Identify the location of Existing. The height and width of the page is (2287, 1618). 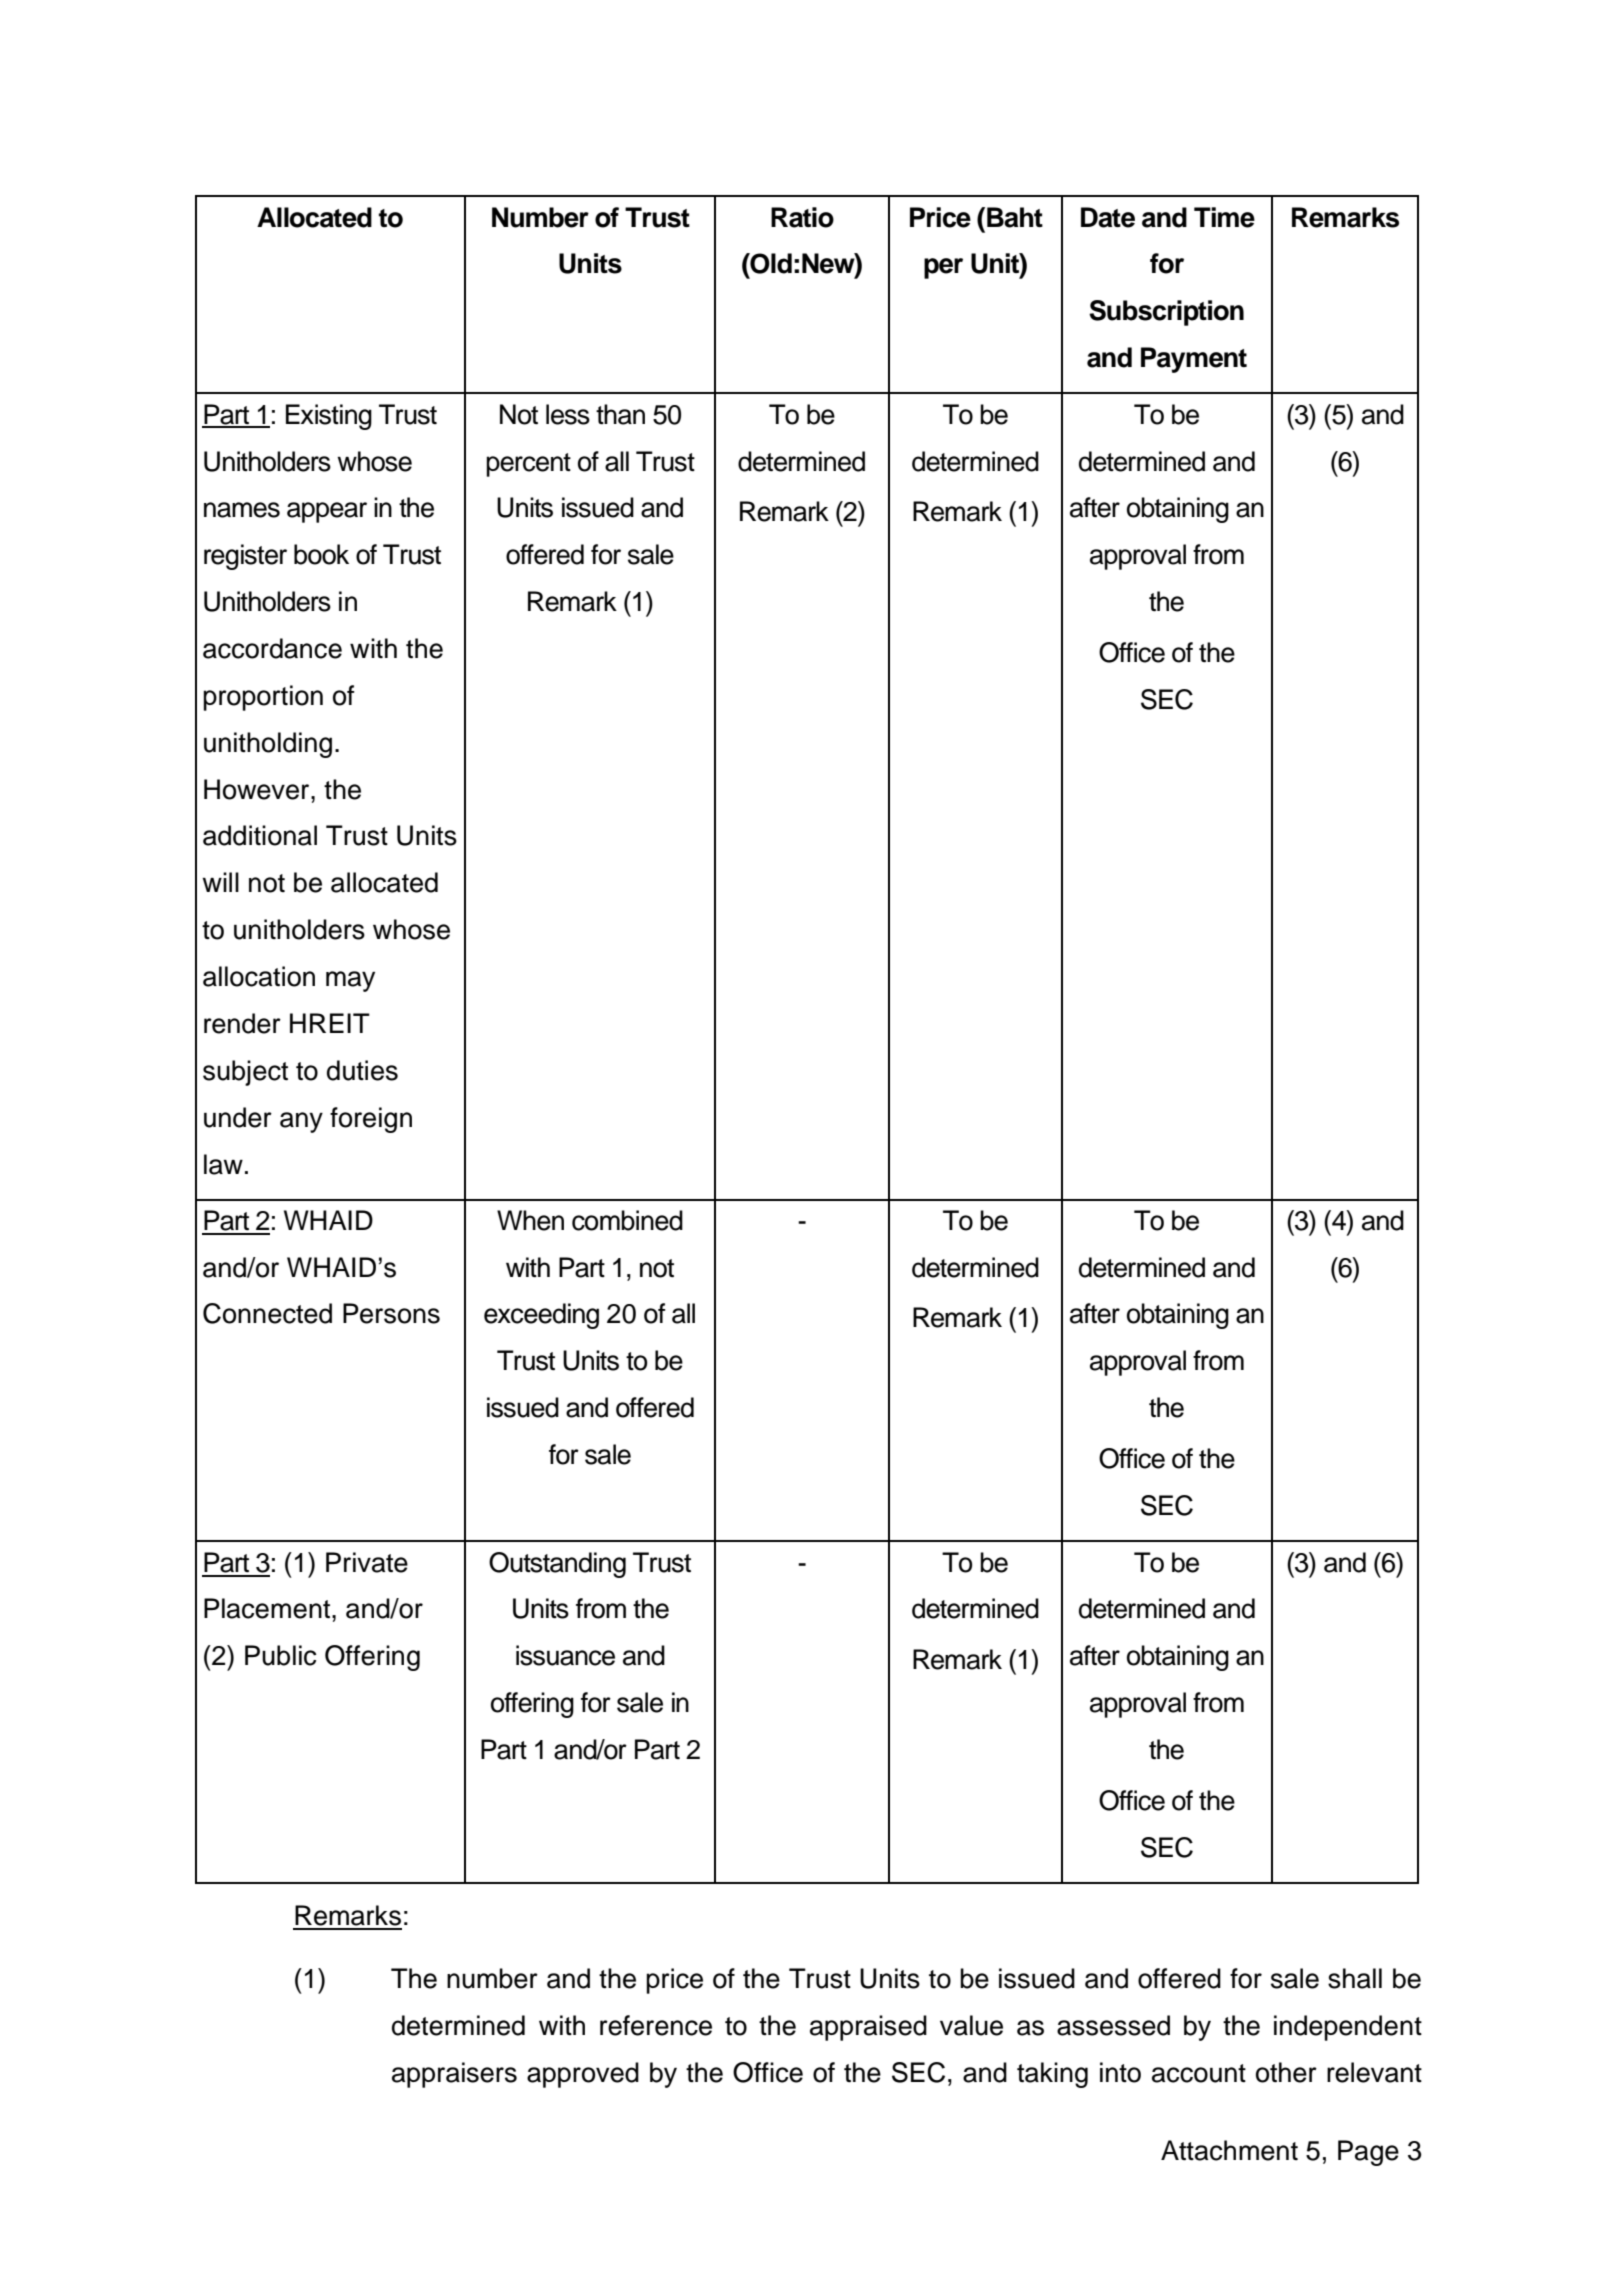
(329, 417).
